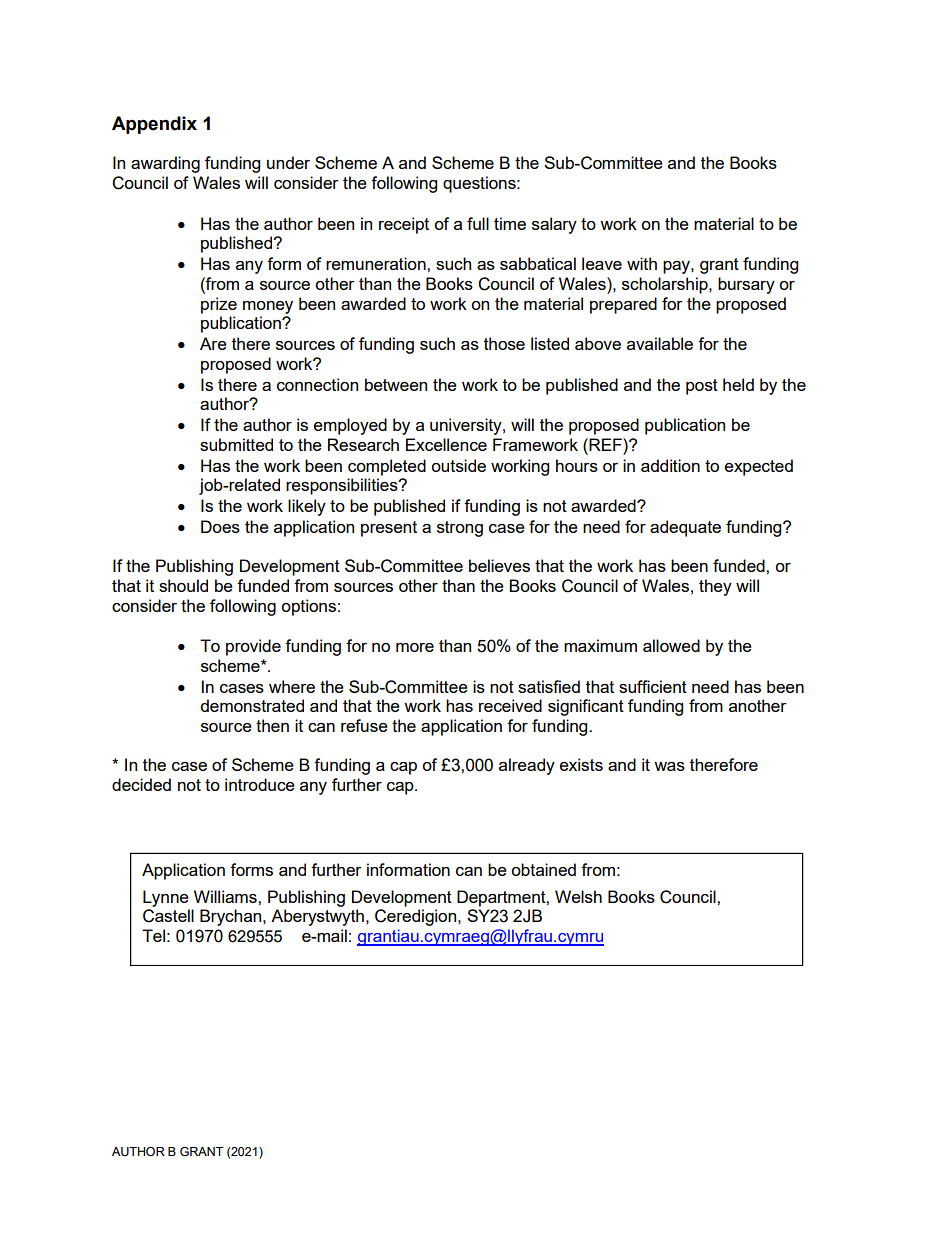  What do you see at coordinates (220, 526) in the image?
I see `Does` at bounding box center [220, 526].
